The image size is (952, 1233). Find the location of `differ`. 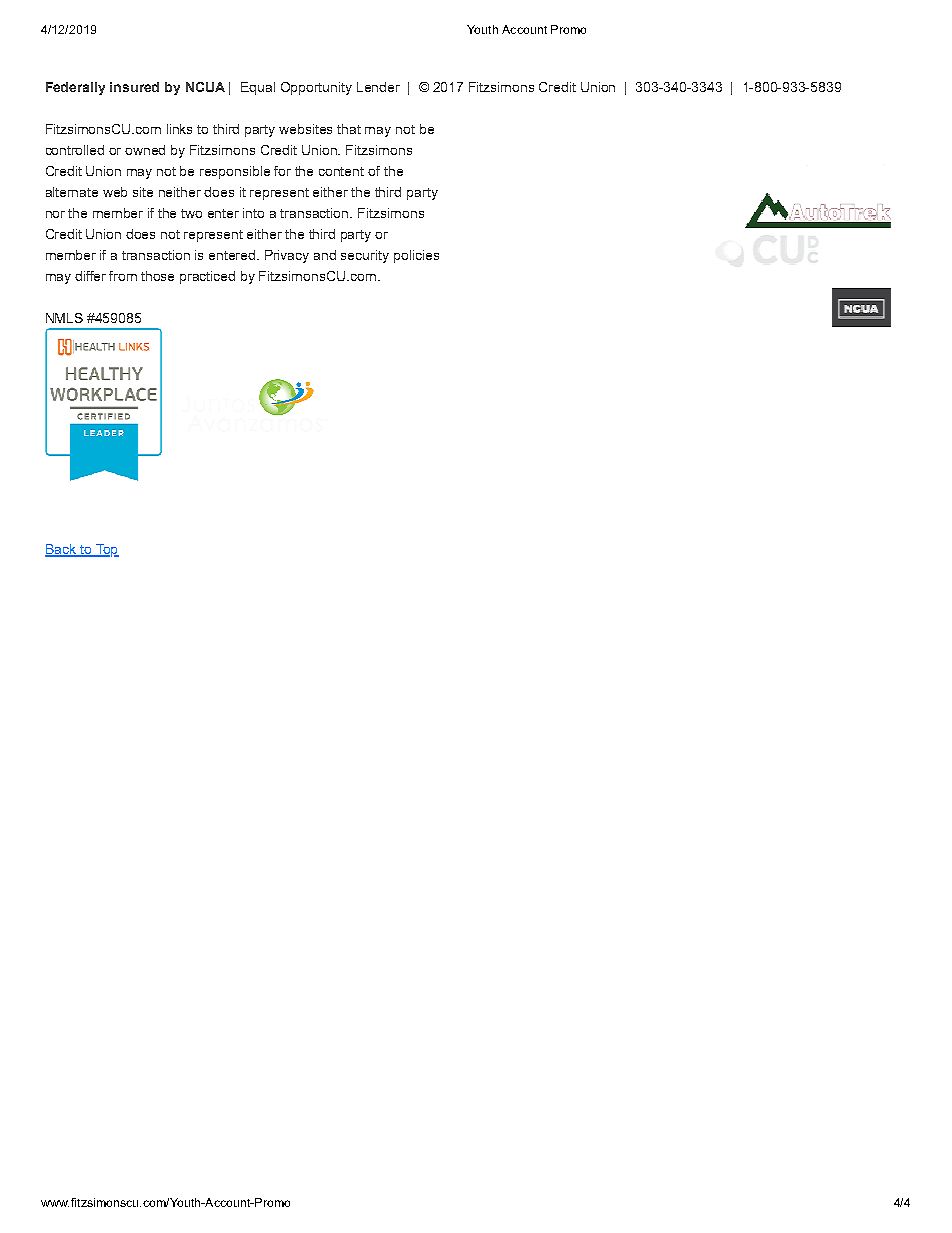

differ is located at coordinates (90, 276).
